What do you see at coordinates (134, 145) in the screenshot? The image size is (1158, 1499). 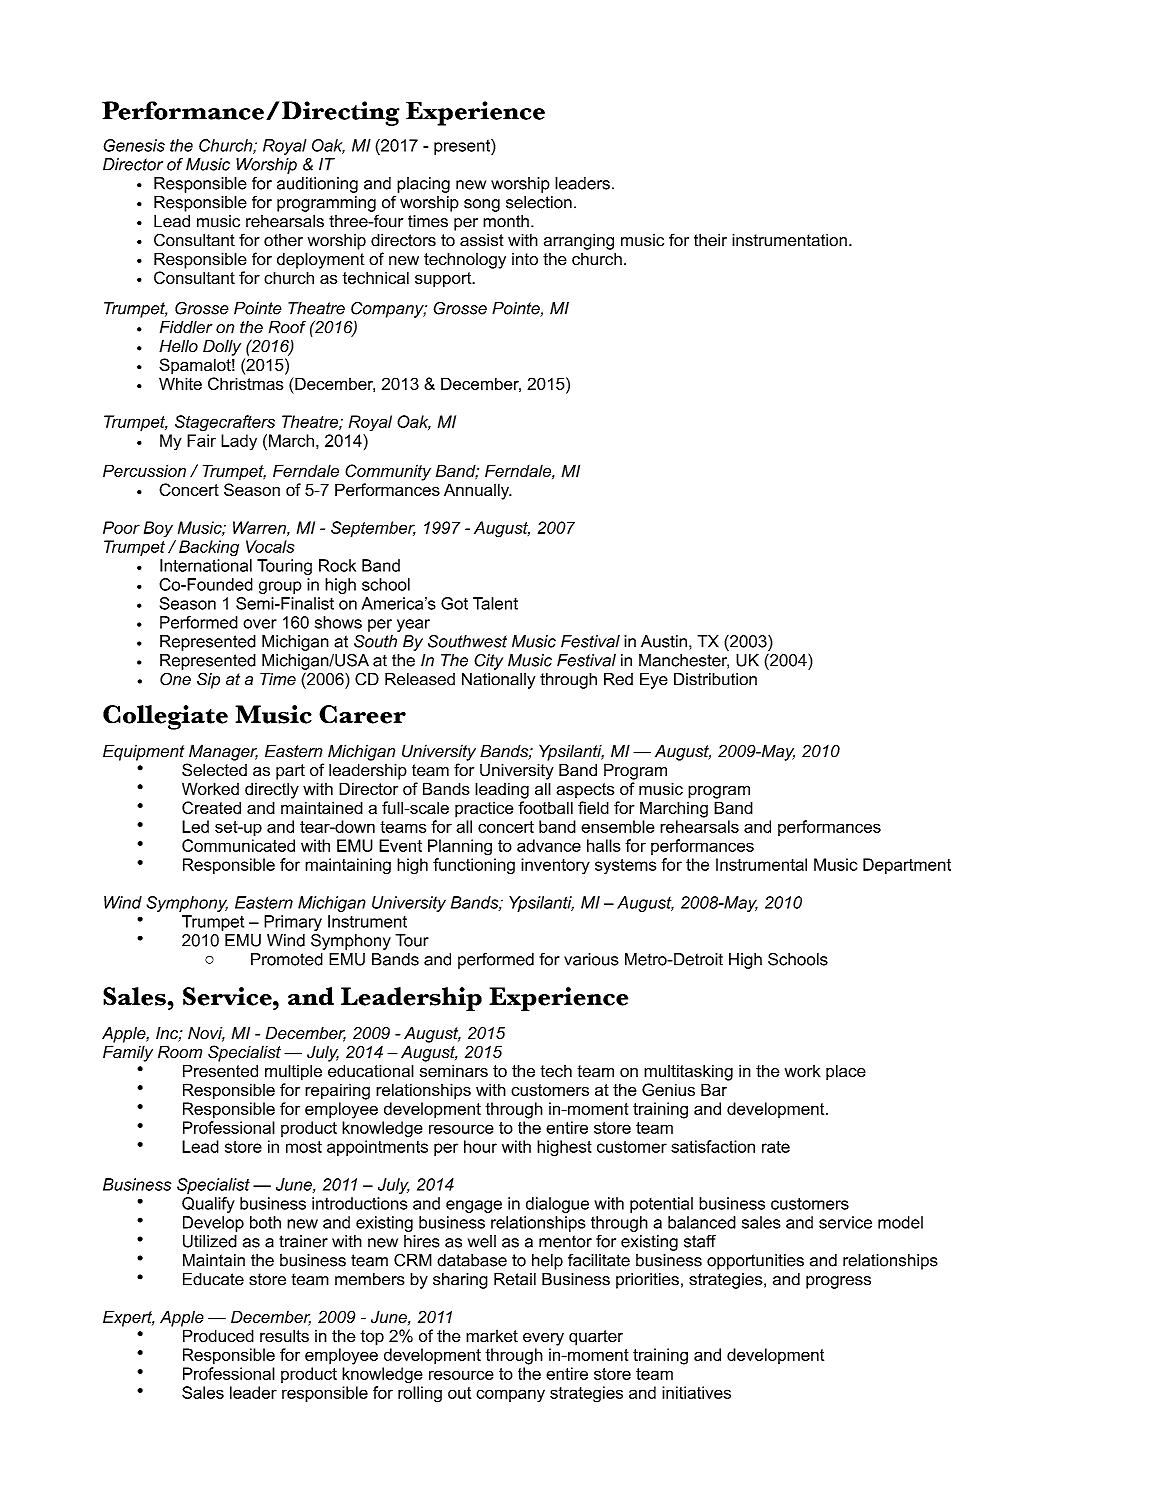 I see `Genesis` at bounding box center [134, 145].
